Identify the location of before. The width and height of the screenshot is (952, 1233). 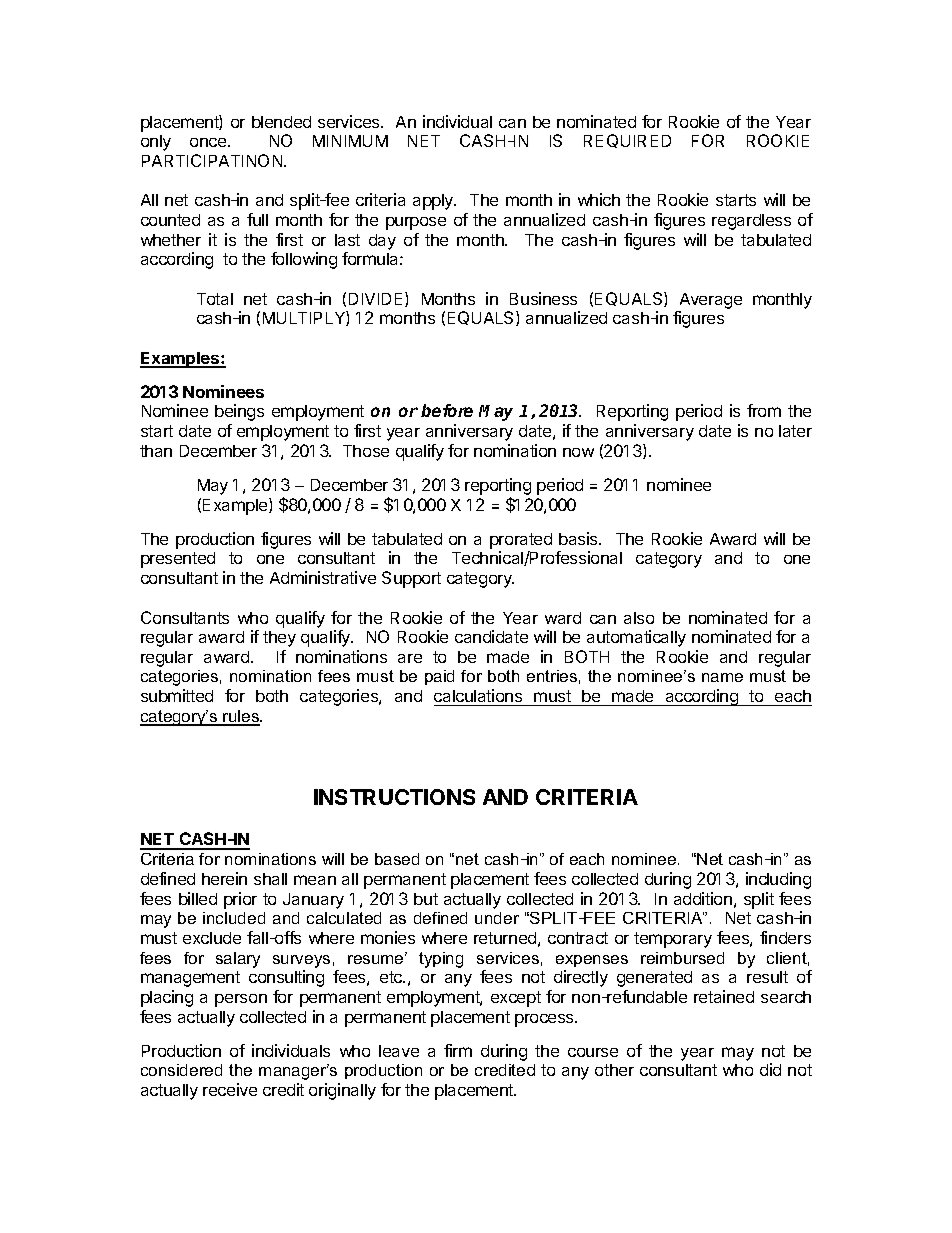
(447, 410).
